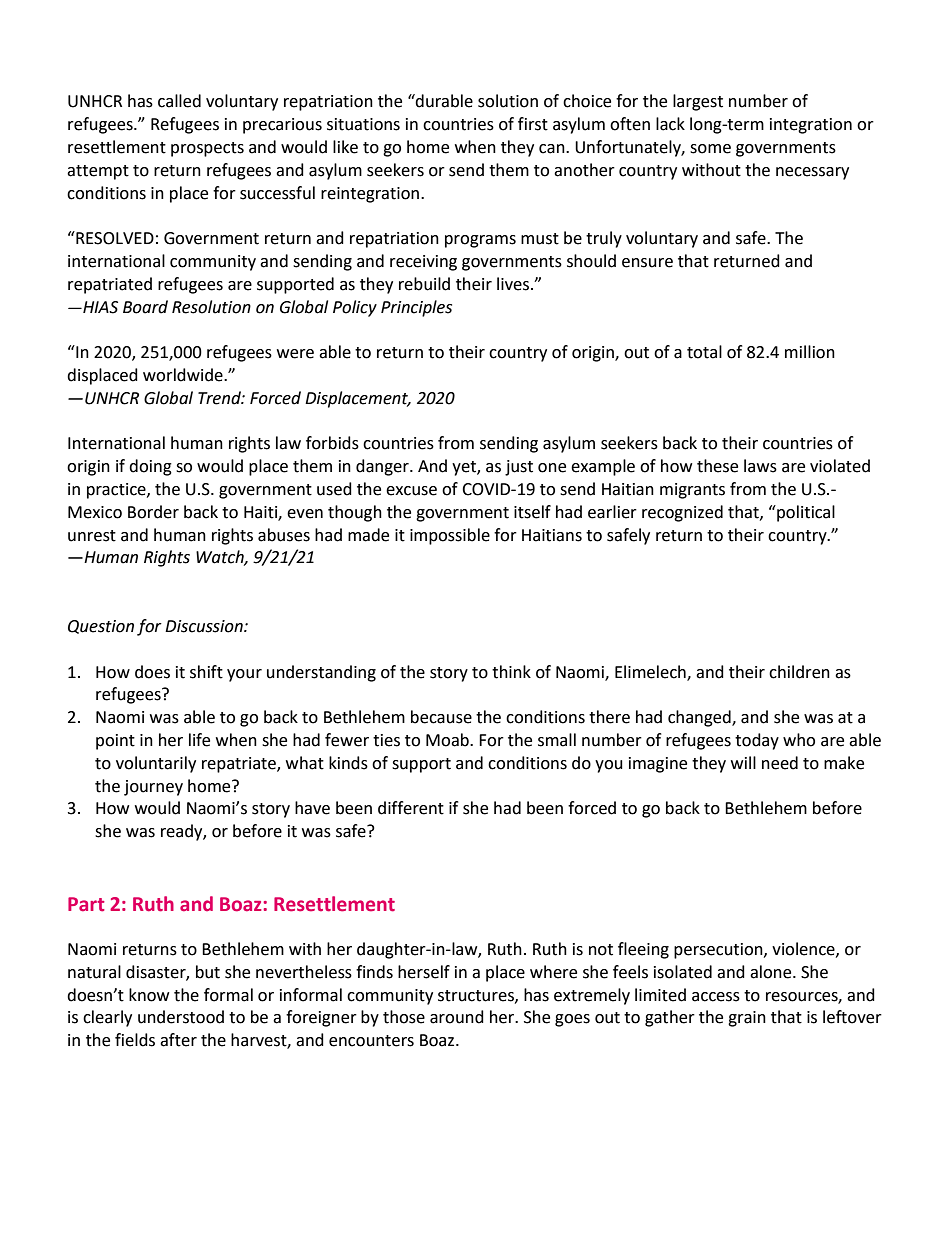 The image size is (952, 1233). Describe the element at coordinates (760, 466) in the image. I see `laws` at that location.
